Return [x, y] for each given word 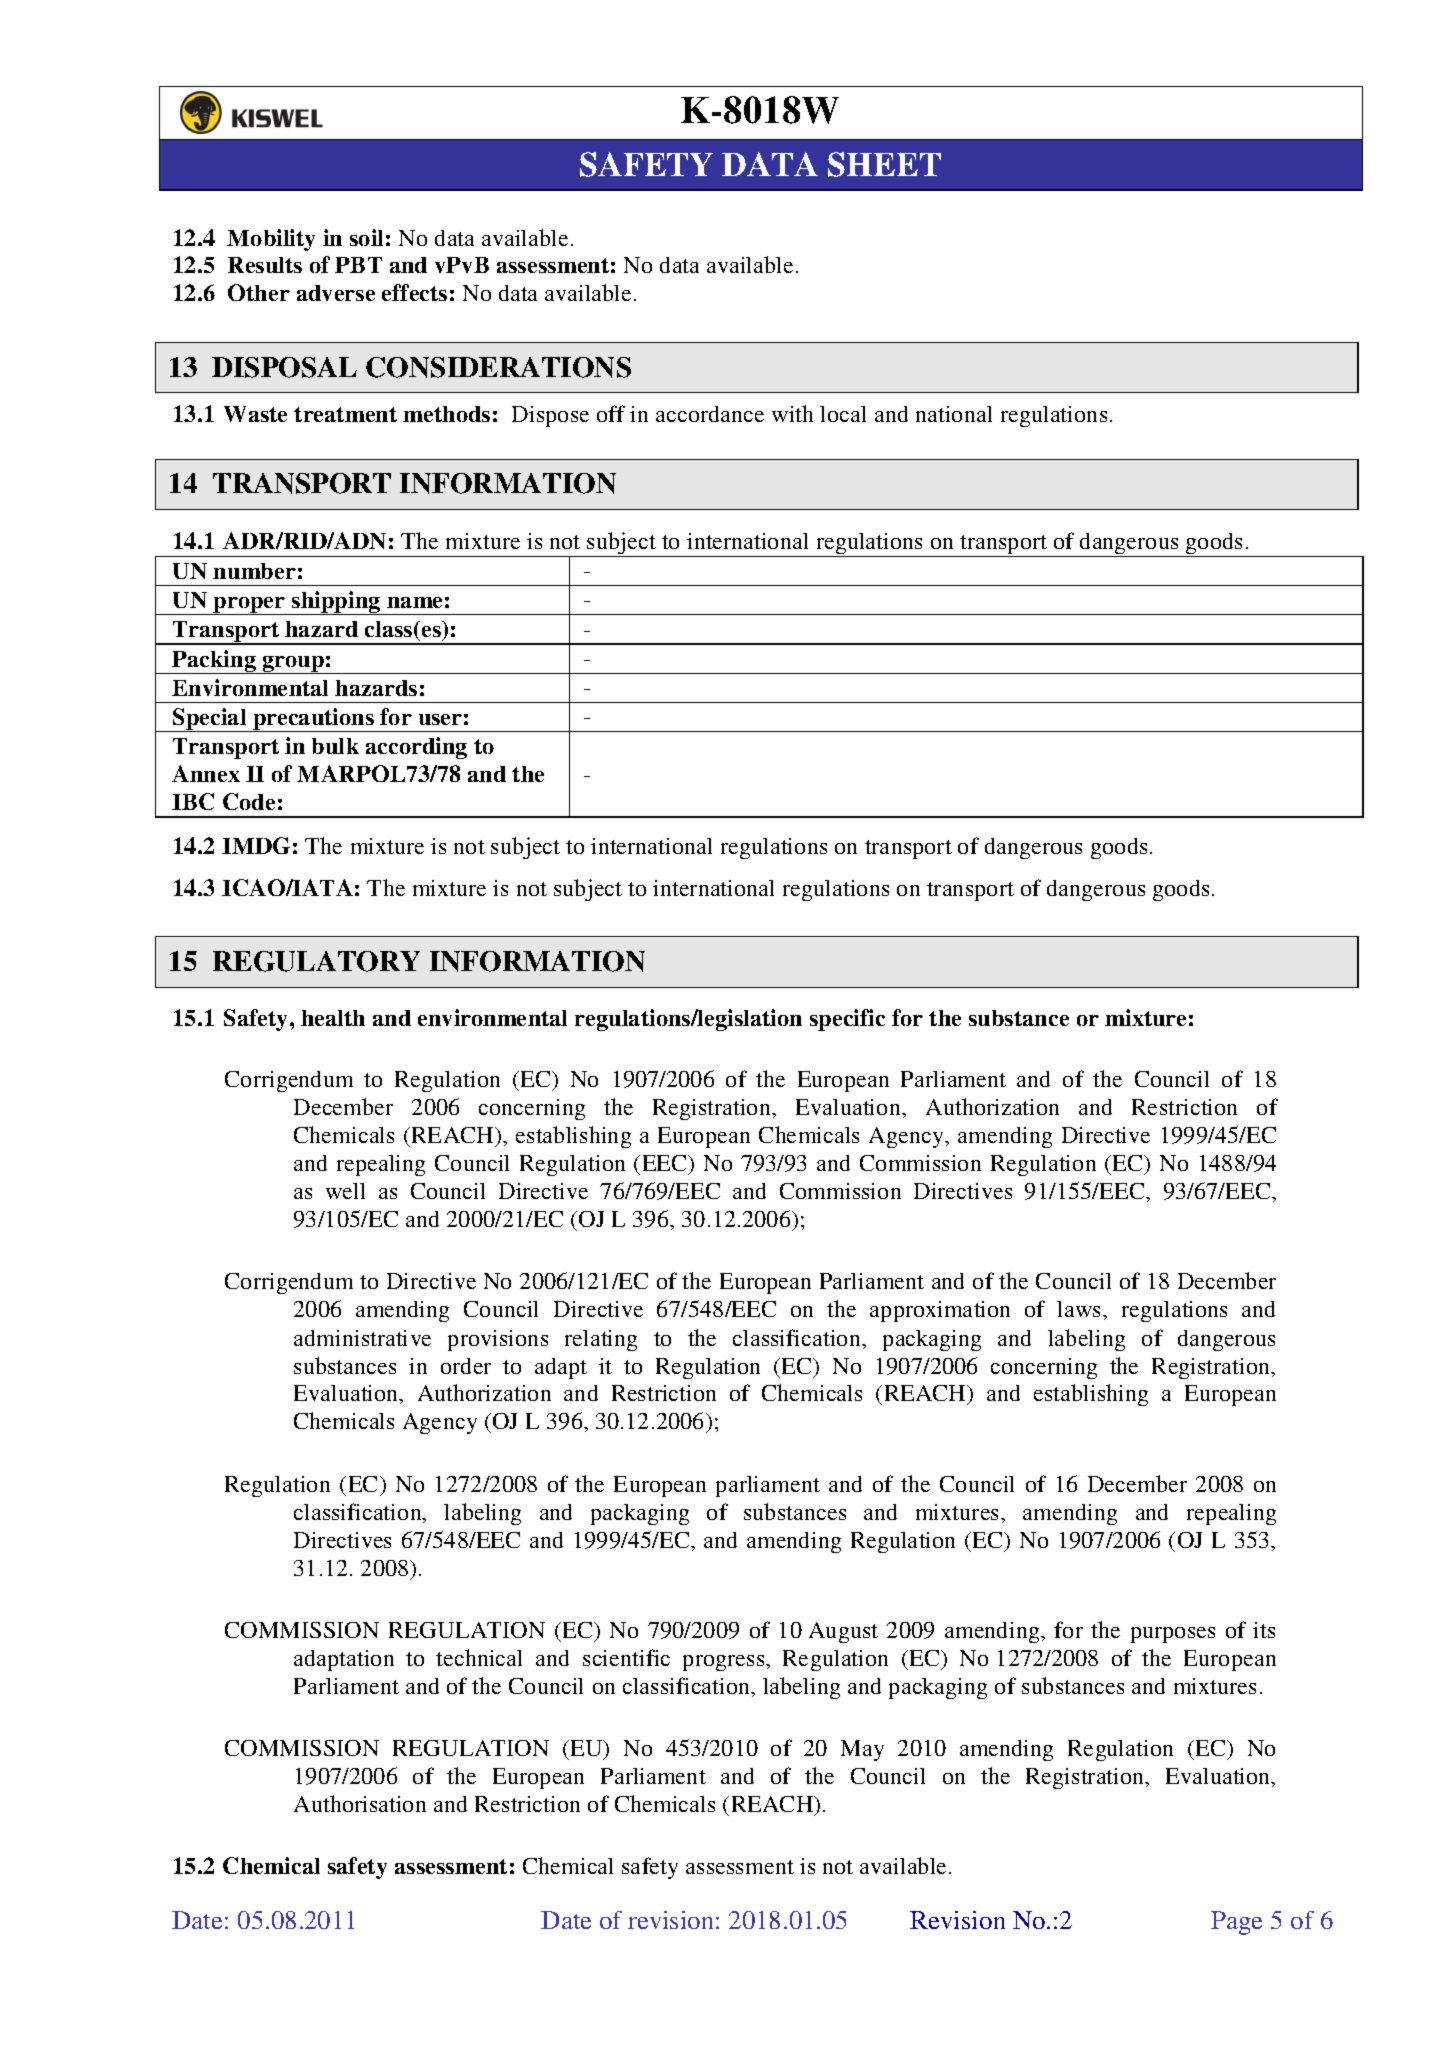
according [416, 748]
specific [847, 1020]
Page [1236, 1923]
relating [601, 1340]
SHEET [884, 164]
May [862, 1750]
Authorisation [360, 1803]
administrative [362, 1338]
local [843, 414]
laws [1080, 1309]
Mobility [271, 240]
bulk [335, 746]
